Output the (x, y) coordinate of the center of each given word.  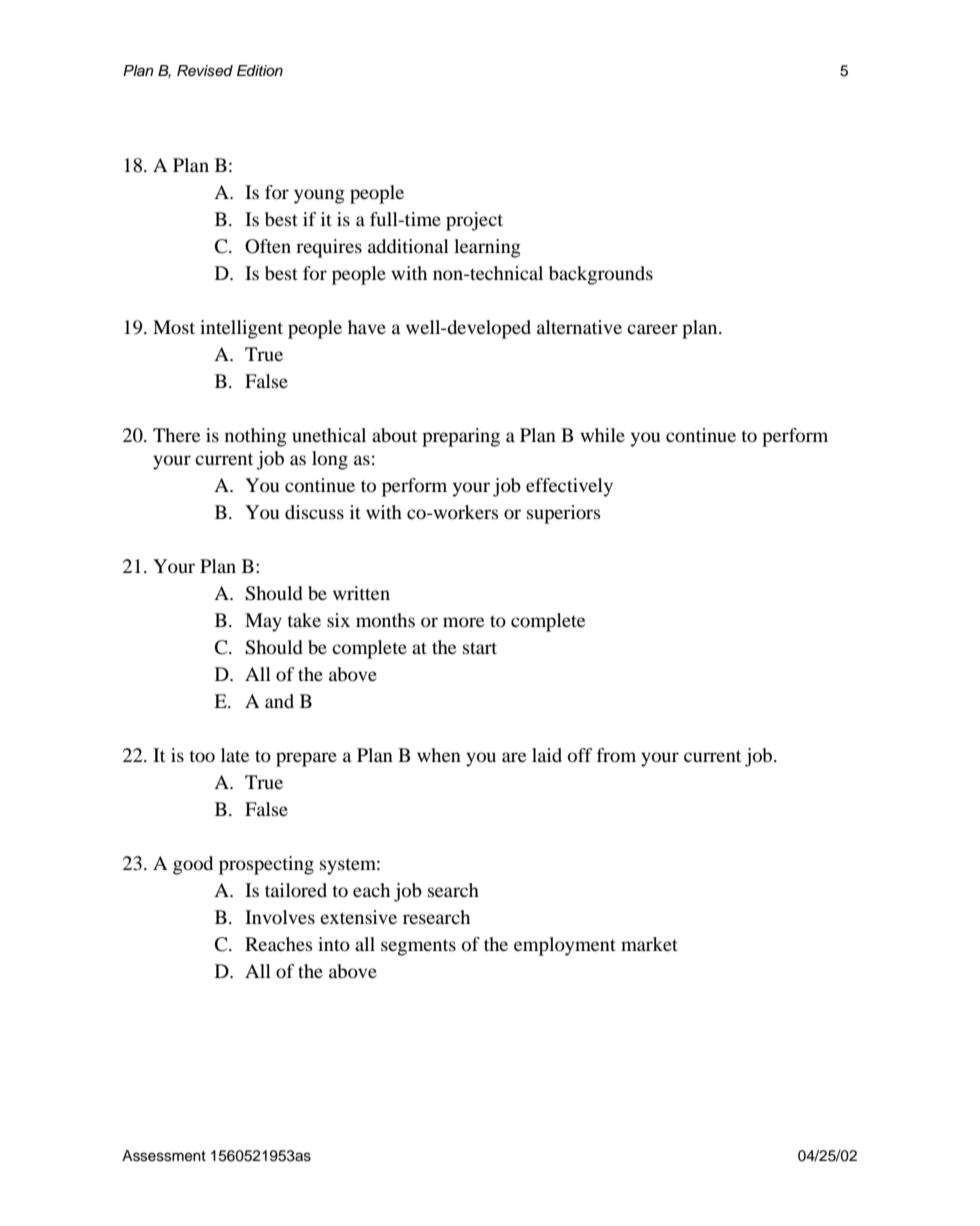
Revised (205, 71)
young (319, 196)
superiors (564, 514)
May (263, 622)
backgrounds (601, 275)
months (385, 620)
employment (565, 946)
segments (418, 947)
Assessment (164, 1156)
